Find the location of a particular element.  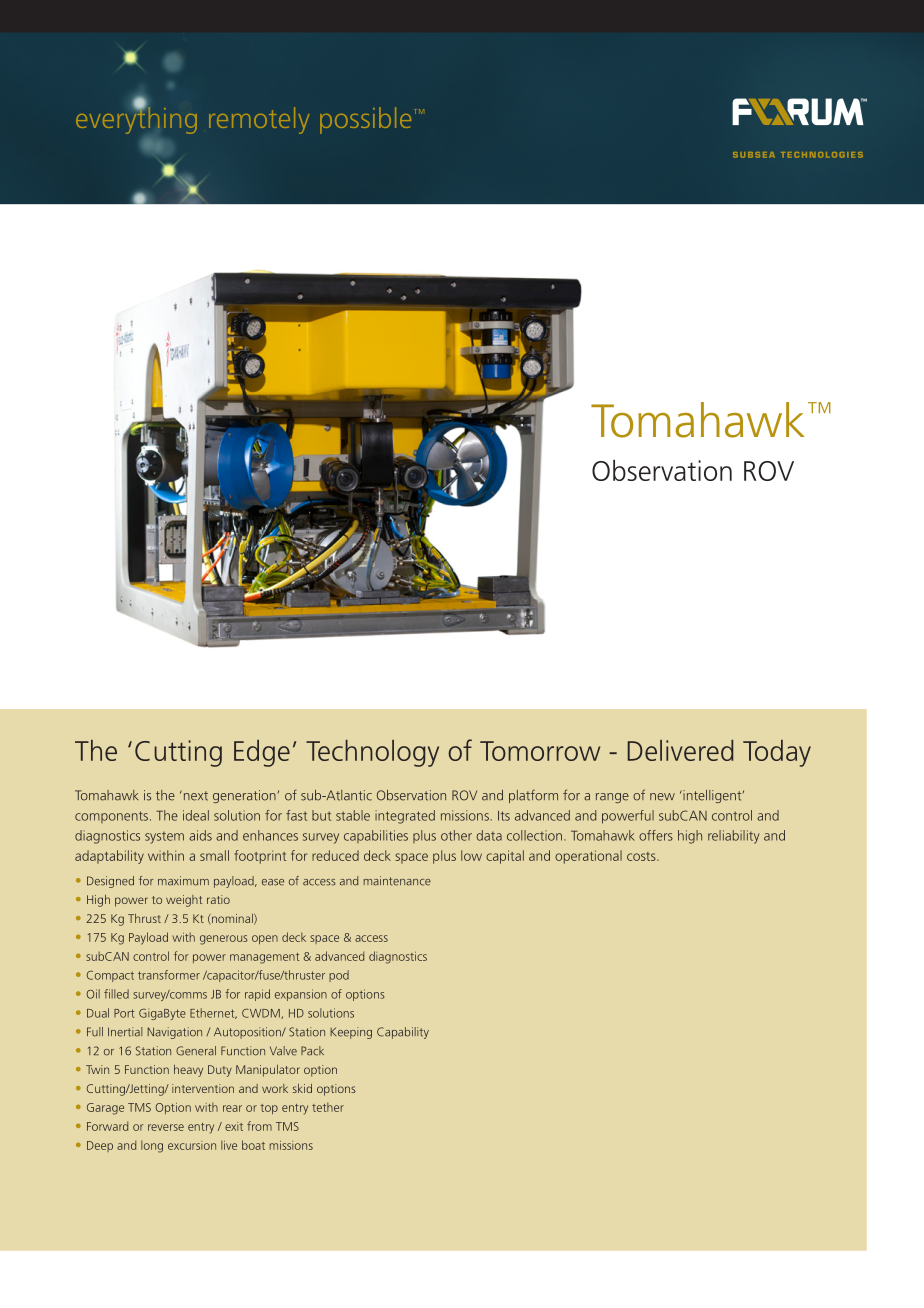

Tomorrow is located at coordinates (540, 751).
